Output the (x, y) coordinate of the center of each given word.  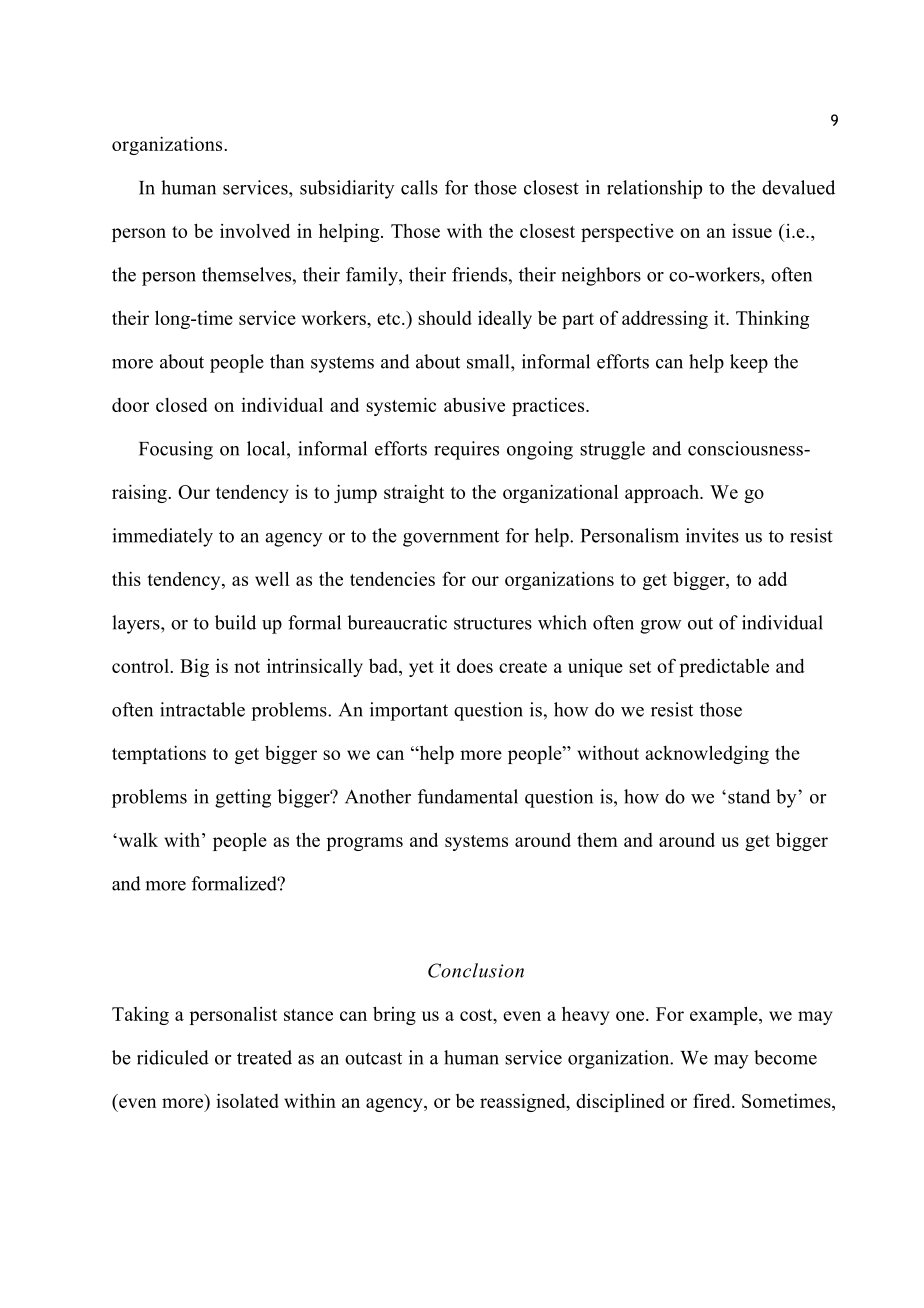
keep (749, 363)
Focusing (176, 450)
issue (752, 230)
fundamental (468, 796)
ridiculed (173, 1057)
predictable (724, 667)
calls (419, 187)
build (235, 622)
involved (255, 230)
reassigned (524, 1102)
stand (749, 796)
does (475, 665)
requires (466, 450)
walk (137, 839)
